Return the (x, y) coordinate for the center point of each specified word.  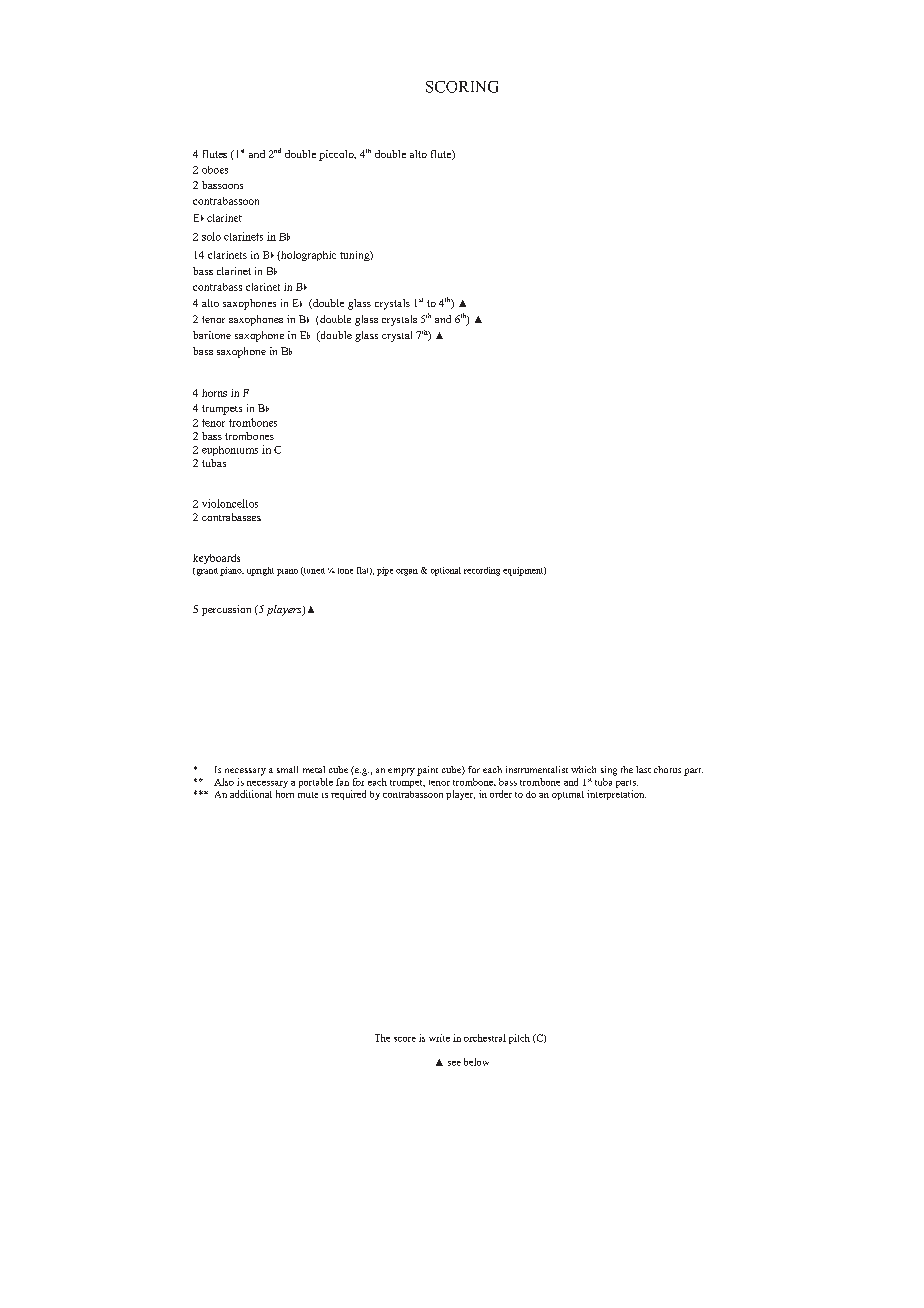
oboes (215, 170)
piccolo (337, 155)
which (583, 769)
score (405, 1039)
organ (407, 572)
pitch (519, 1039)
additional (251, 794)
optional (446, 571)
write (439, 1038)
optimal (568, 795)
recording (482, 571)
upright (260, 571)
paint (427, 771)
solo (211, 236)
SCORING (462, 87)
